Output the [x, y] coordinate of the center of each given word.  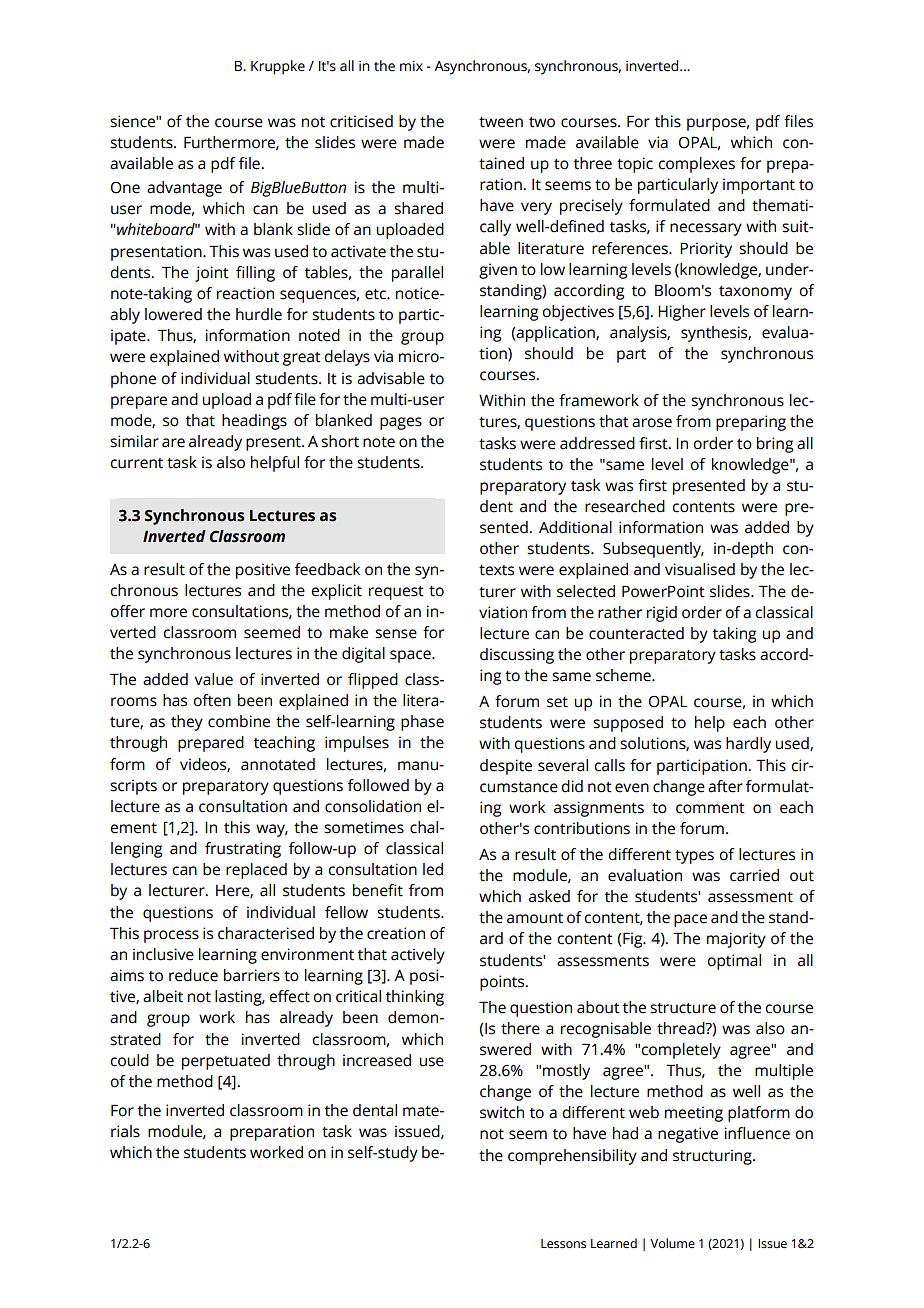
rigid [662, 614]
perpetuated [226, 1062]
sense [396, 634]
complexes [696, 165]
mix [411, 66]
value [214, 679]
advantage [184, 189]
